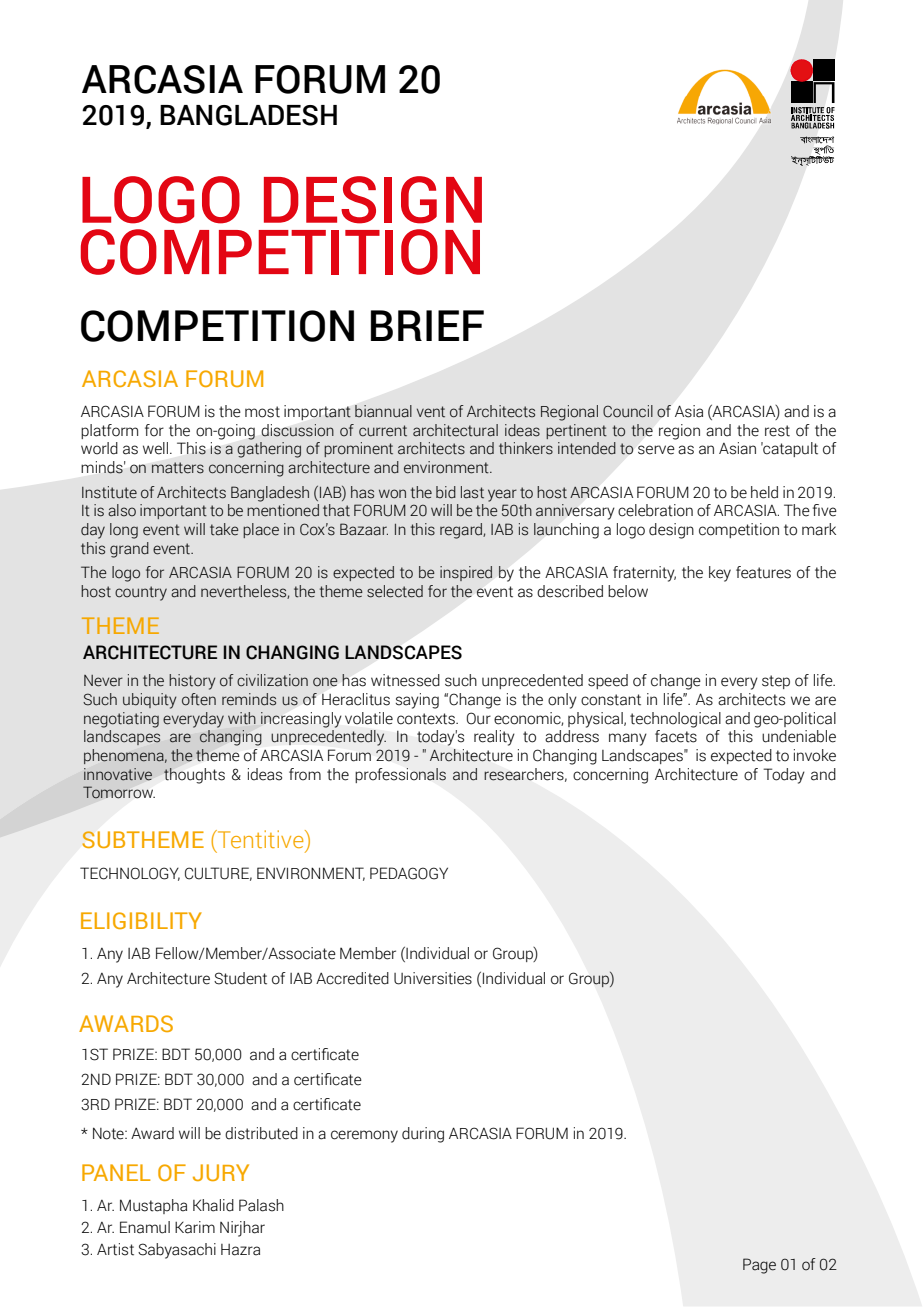  What do you see at coordinates (759, 1266) in the image?
I see `Page` at bounding box center [759, 1266].
